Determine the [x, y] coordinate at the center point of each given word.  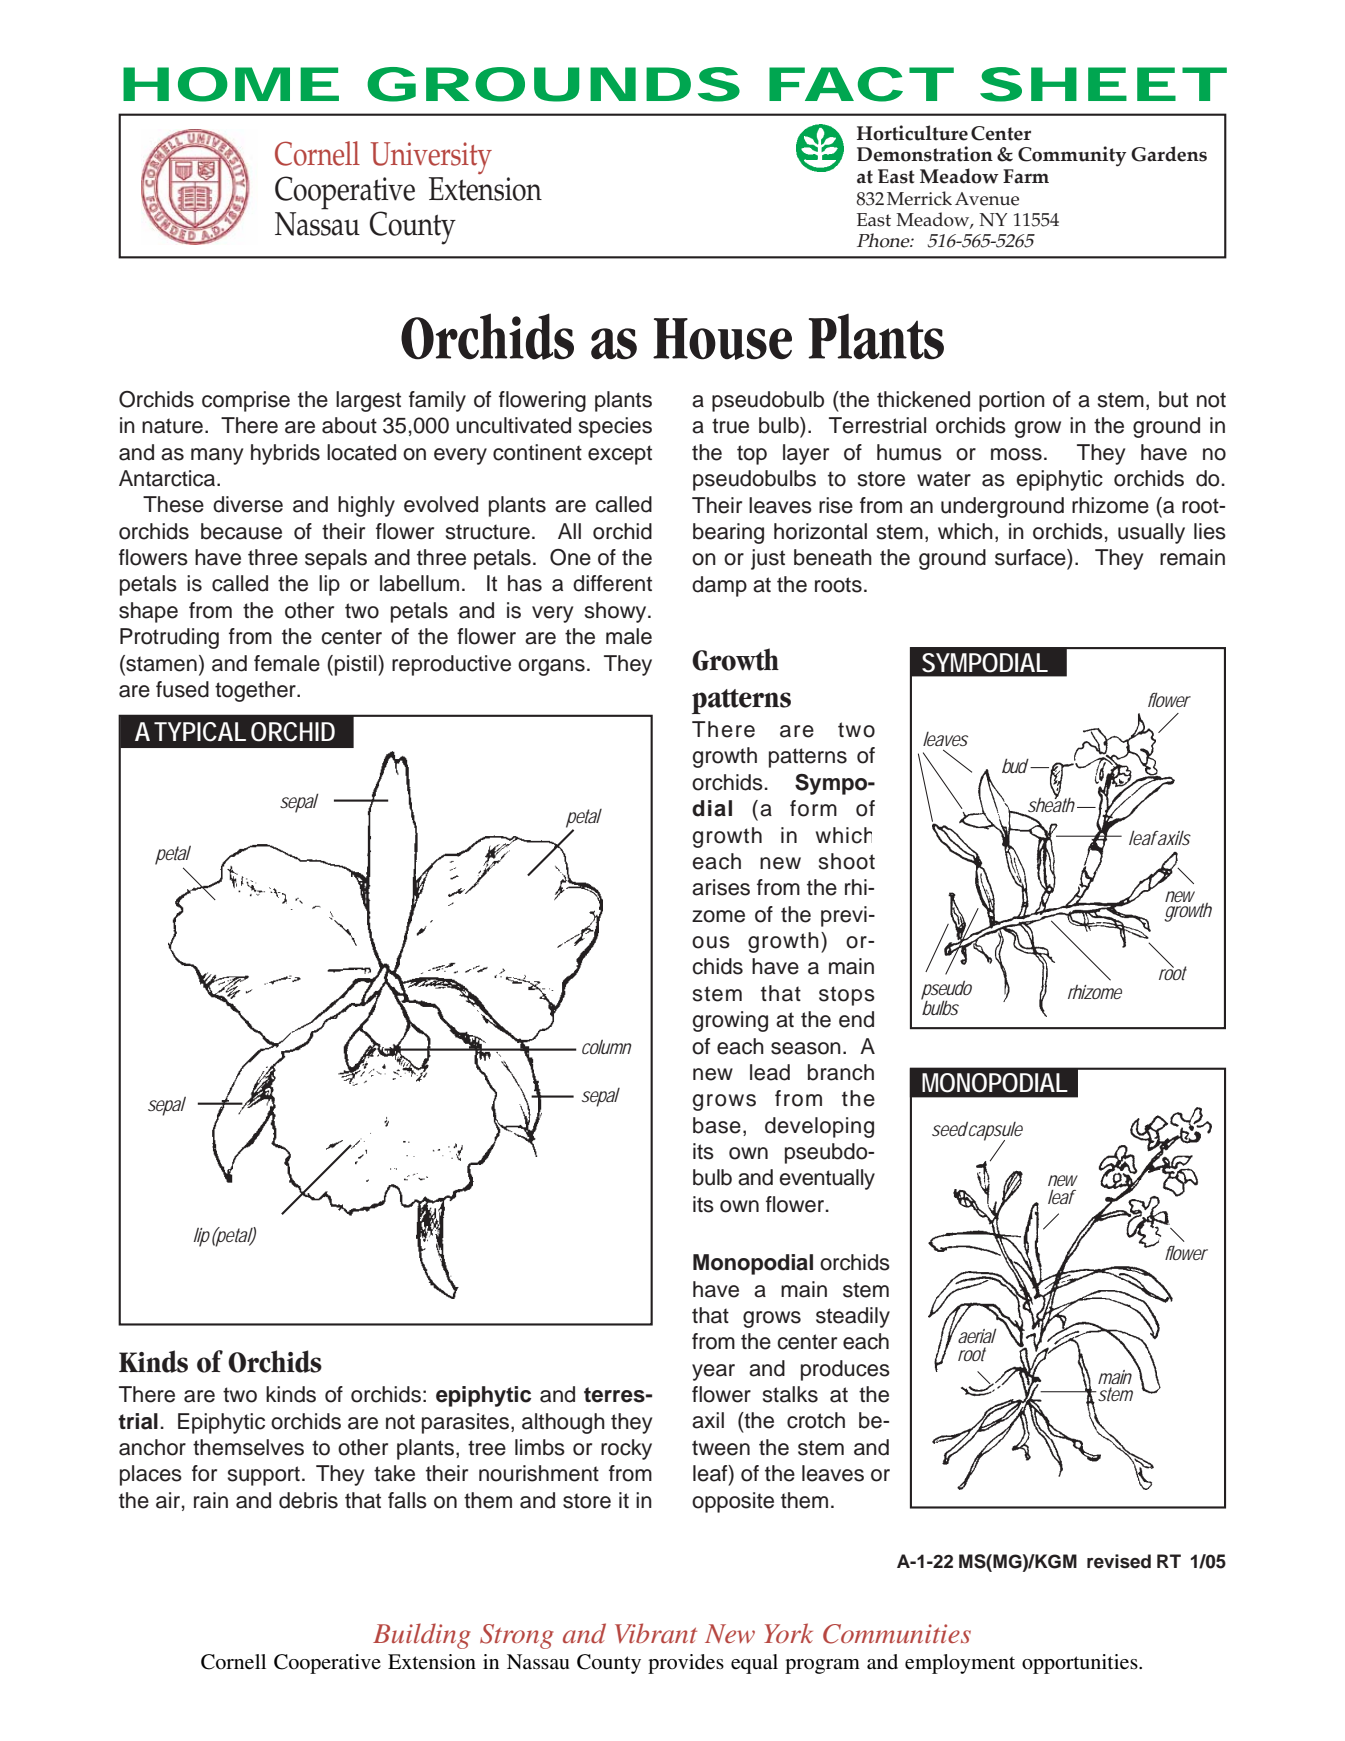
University [431, 158]
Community [1072, 156]
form [813, 808]
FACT [855, 84]
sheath [1050, 805]
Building [421, 1636]
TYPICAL [200, 732]
